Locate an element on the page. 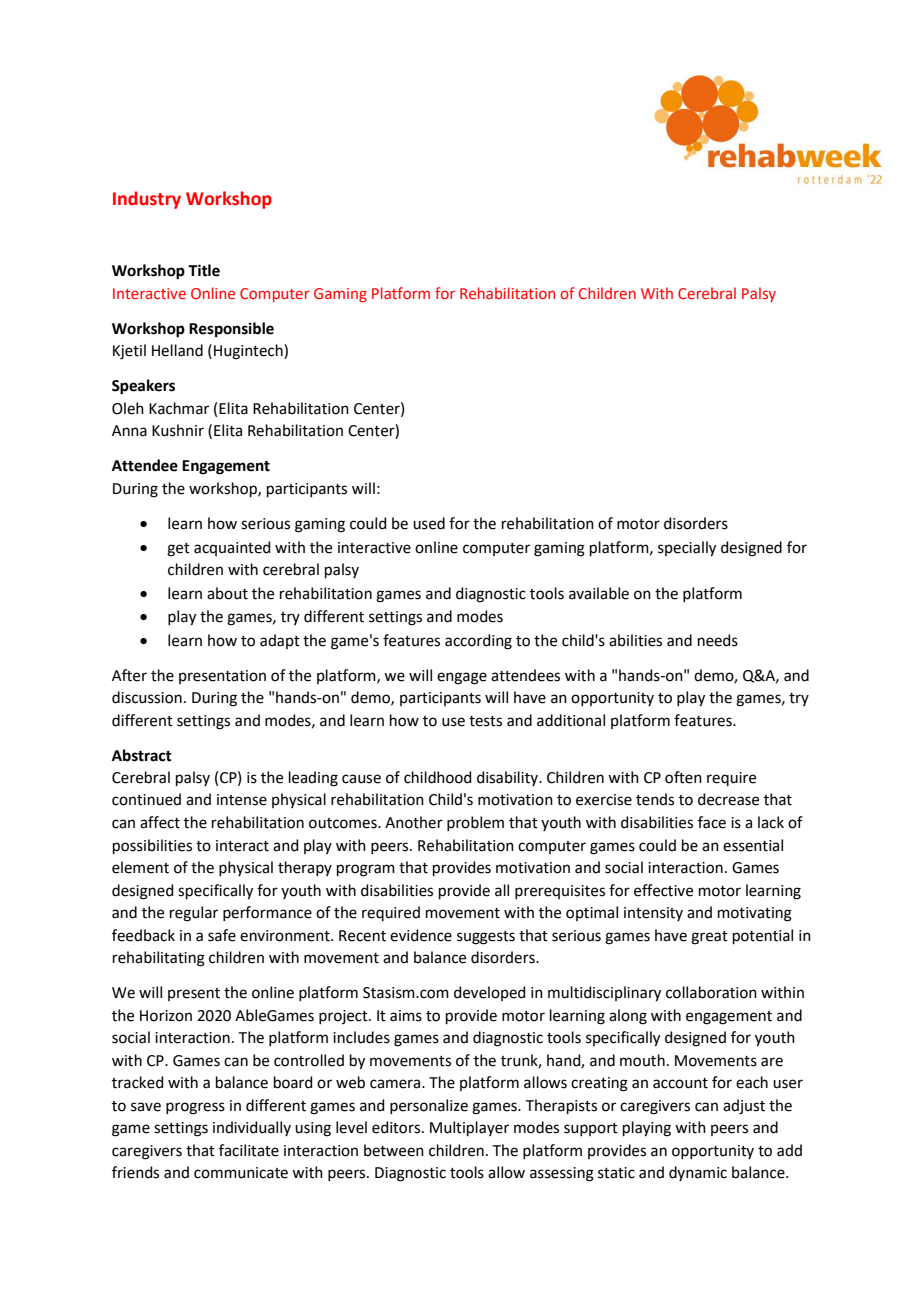 The image size is (924, 1308). Title is located at coordinates (204, 270).
